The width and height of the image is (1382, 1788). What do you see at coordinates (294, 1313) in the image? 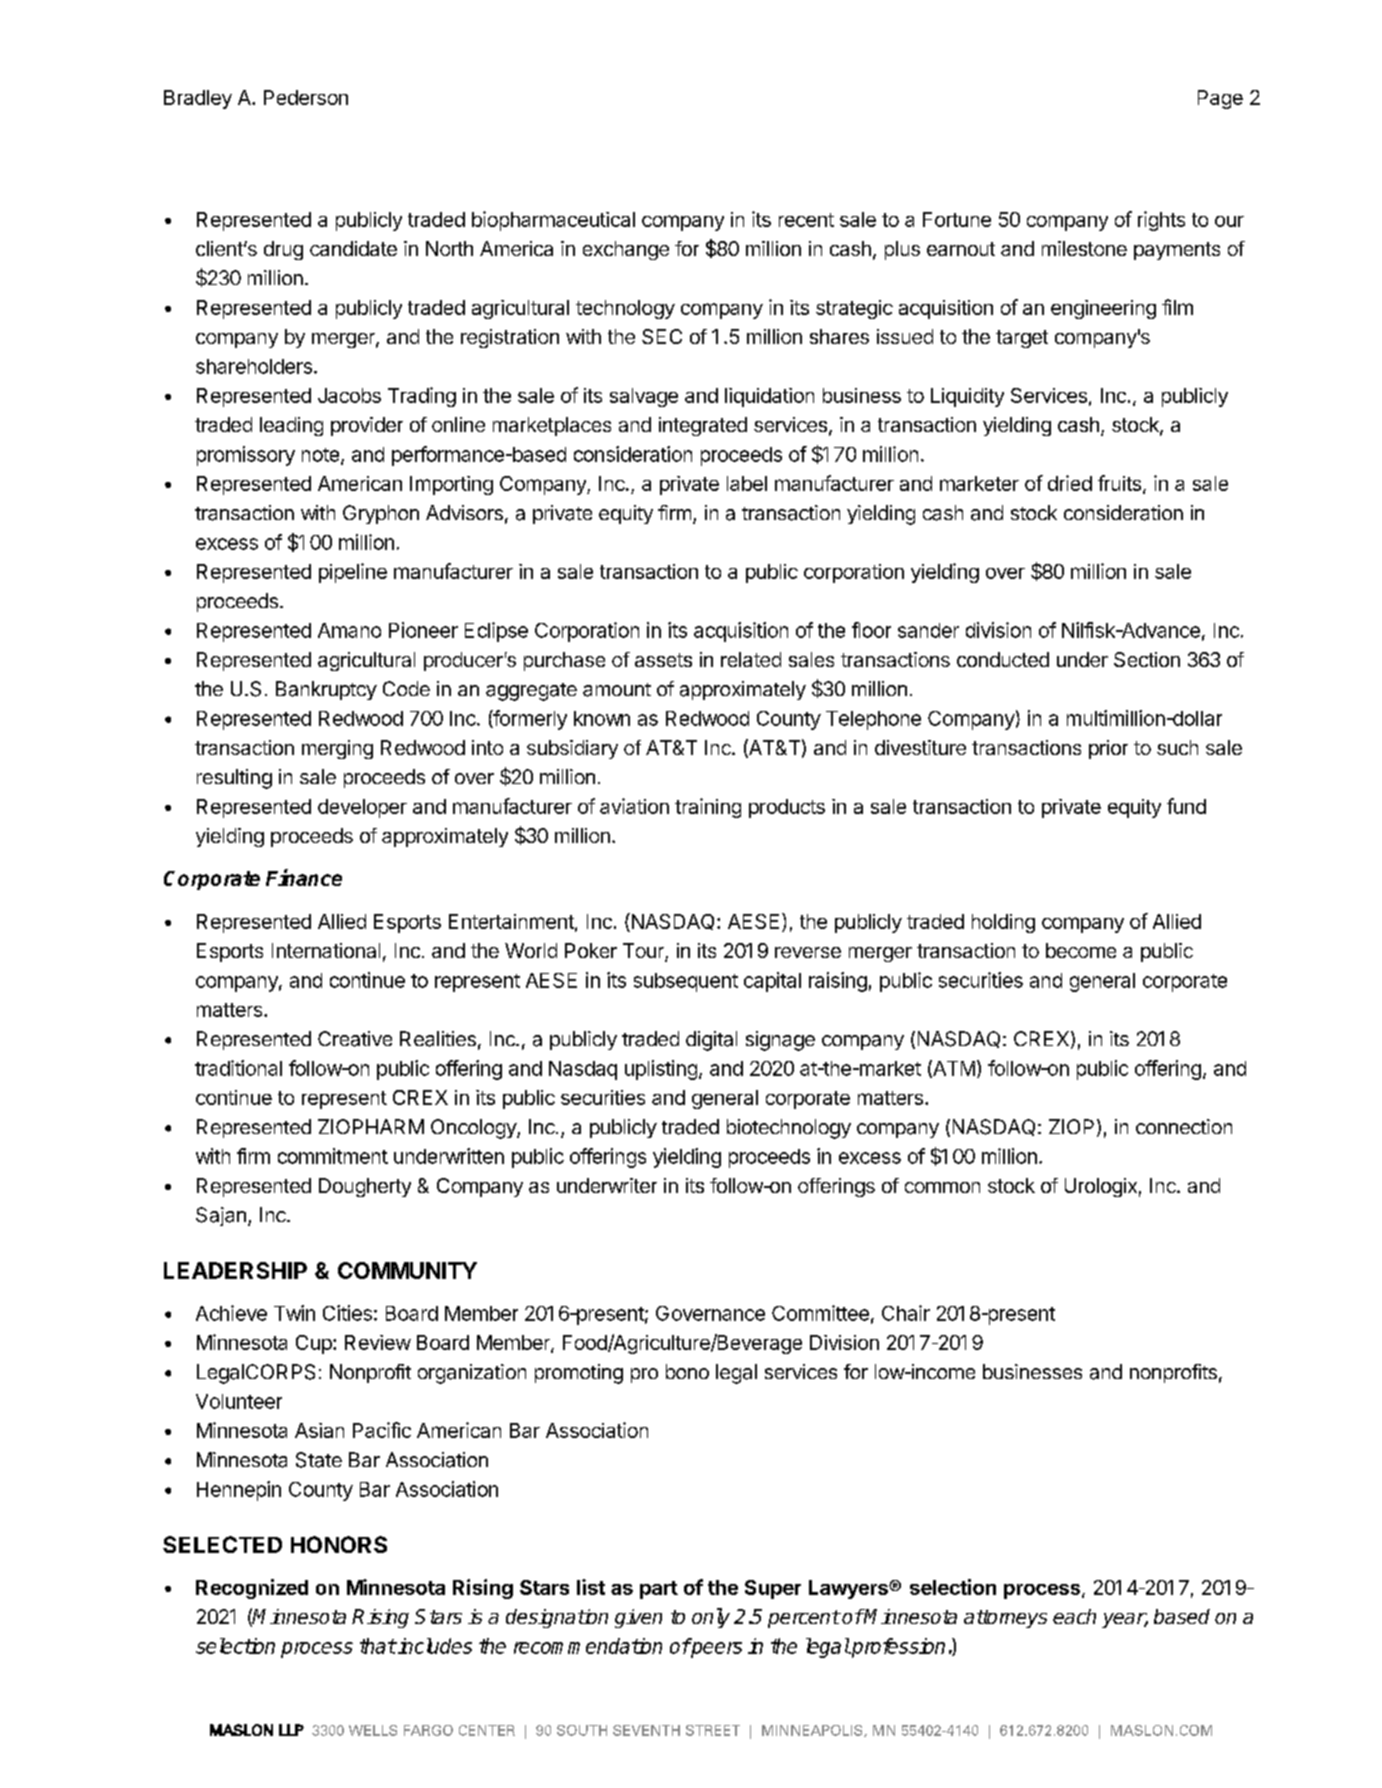
I see `Twin` at bounding box center [294, 1313].
